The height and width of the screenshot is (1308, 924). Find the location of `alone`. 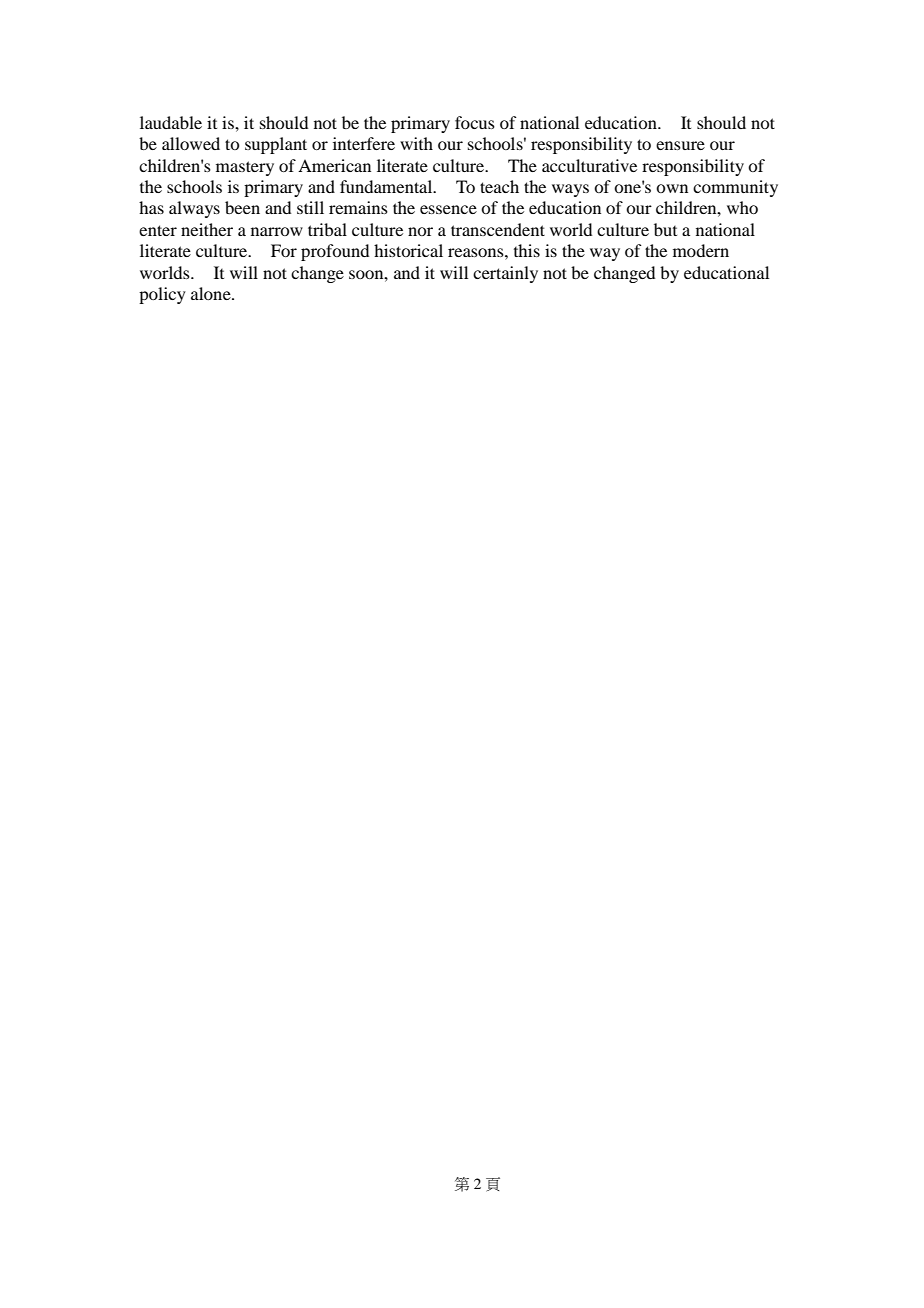

alone is located at coordinates (212, 293).
